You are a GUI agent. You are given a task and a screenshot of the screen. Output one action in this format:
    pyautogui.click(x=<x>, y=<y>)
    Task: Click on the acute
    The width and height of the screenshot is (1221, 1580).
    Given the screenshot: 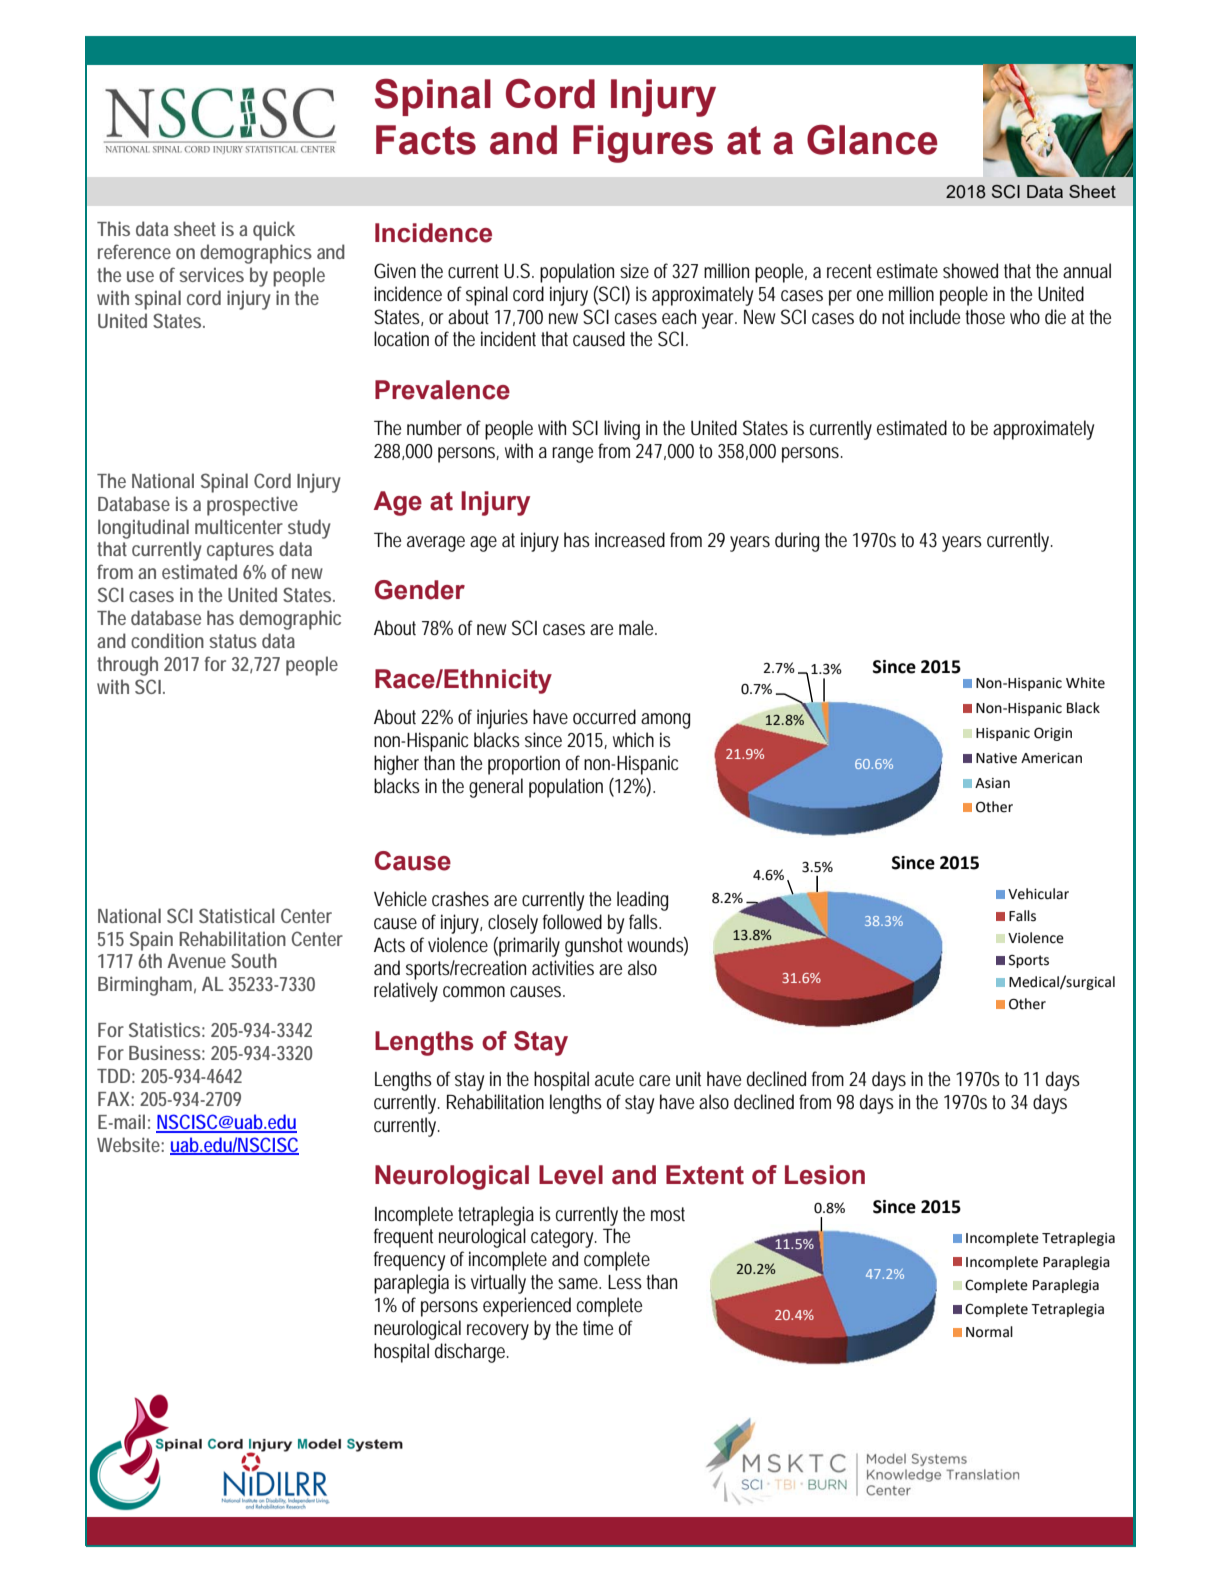 What is the action you would take?
    pyautogui.click(x=614, y=1079)
